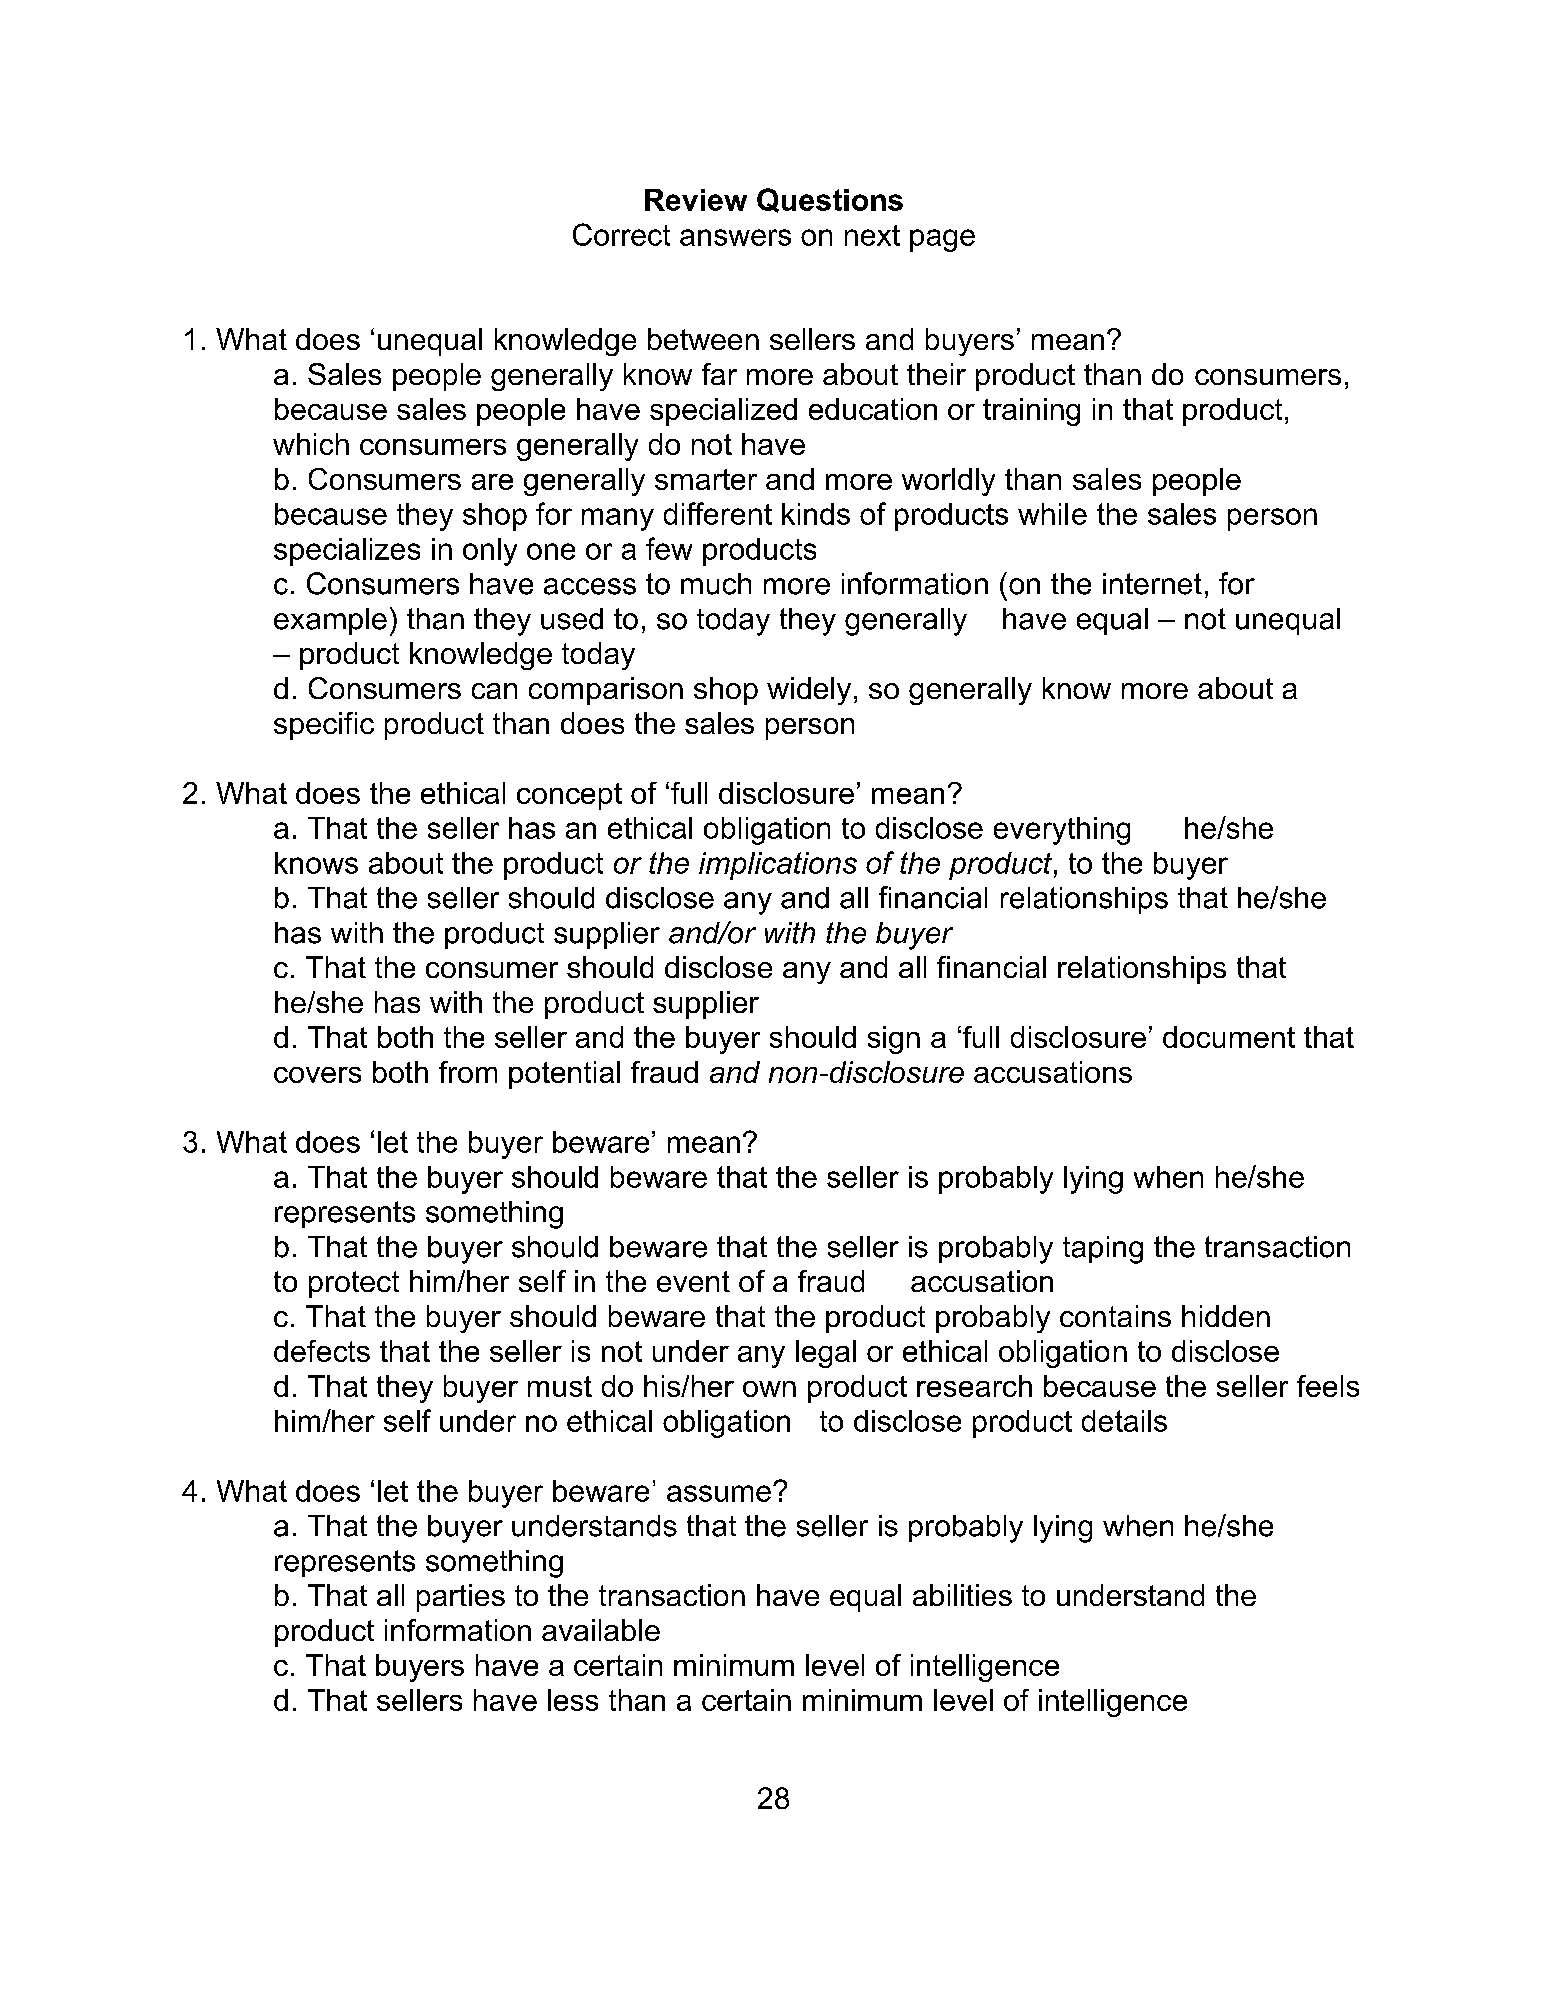  What do you see at coordinates (1103, 1250) in the page?
I see `taping` at bounding box center [1103, 1250].
